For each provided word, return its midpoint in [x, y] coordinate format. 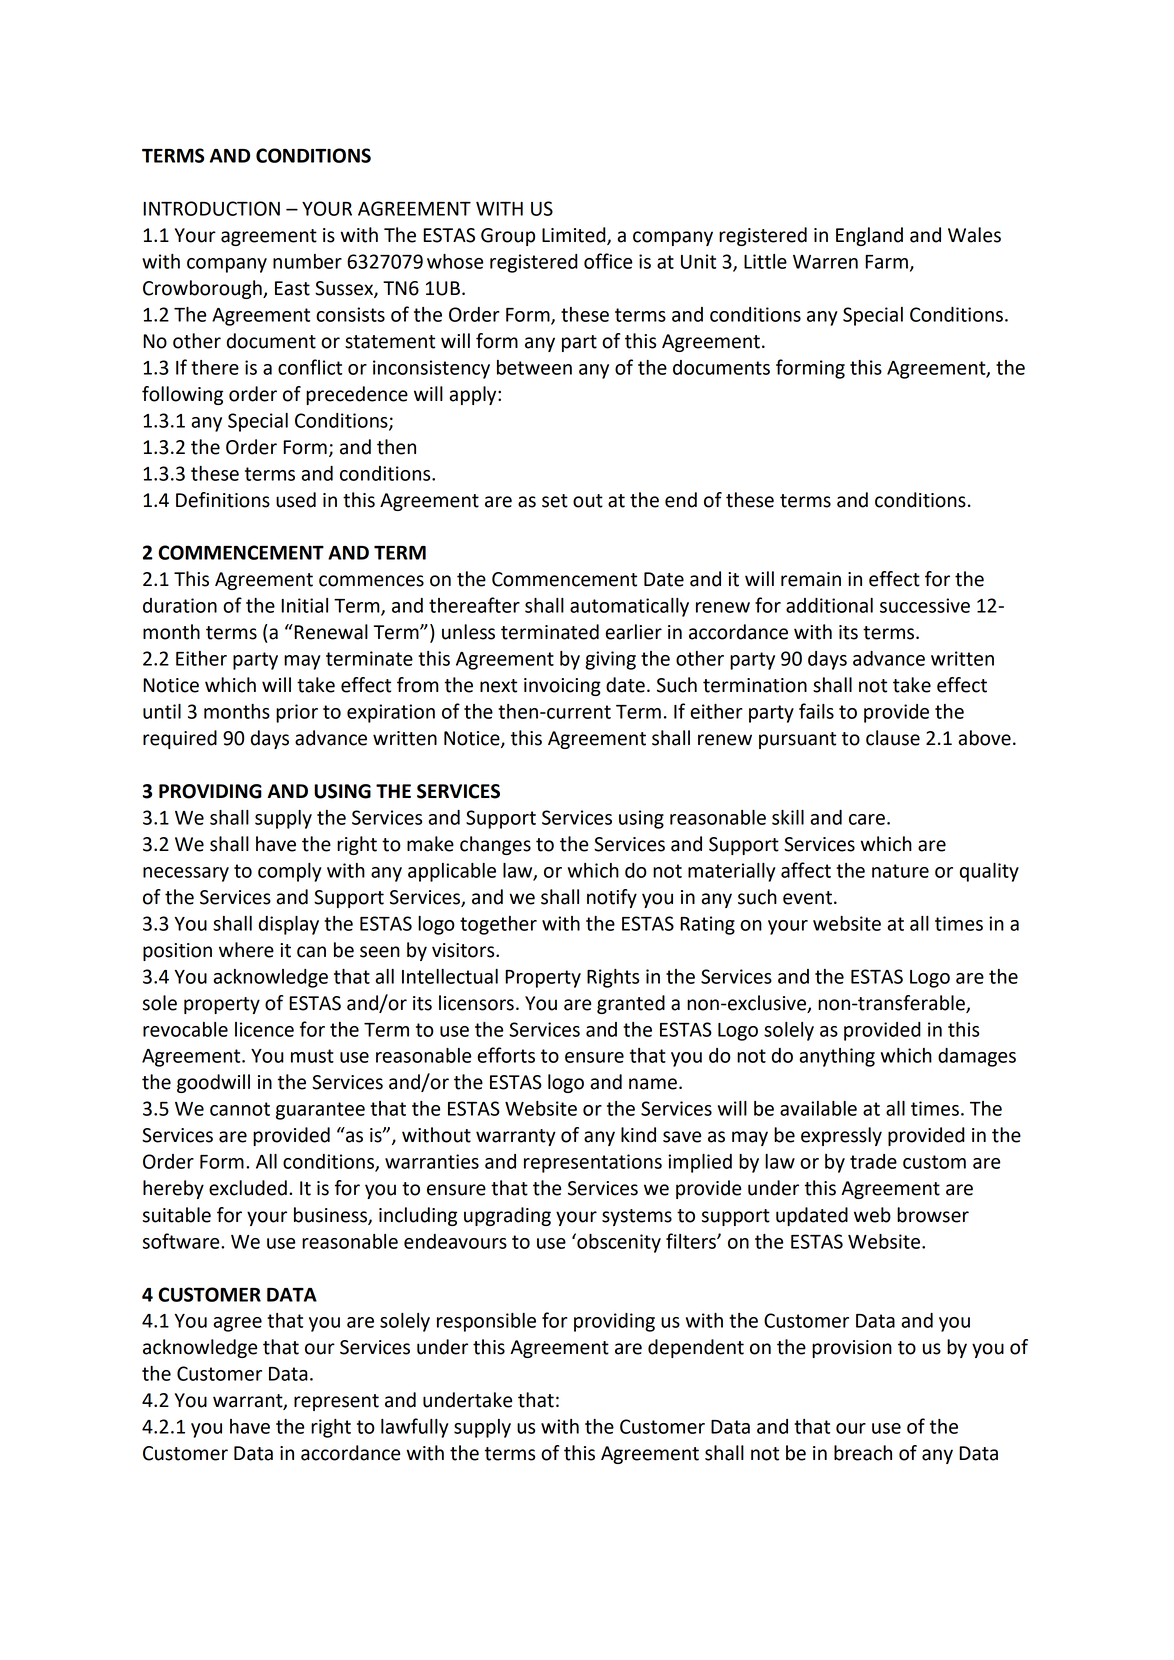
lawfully [415, 1428]
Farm [886, 262]
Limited [575, 236]
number [307, 261]
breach [863, 1453]
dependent [696, 1348]
